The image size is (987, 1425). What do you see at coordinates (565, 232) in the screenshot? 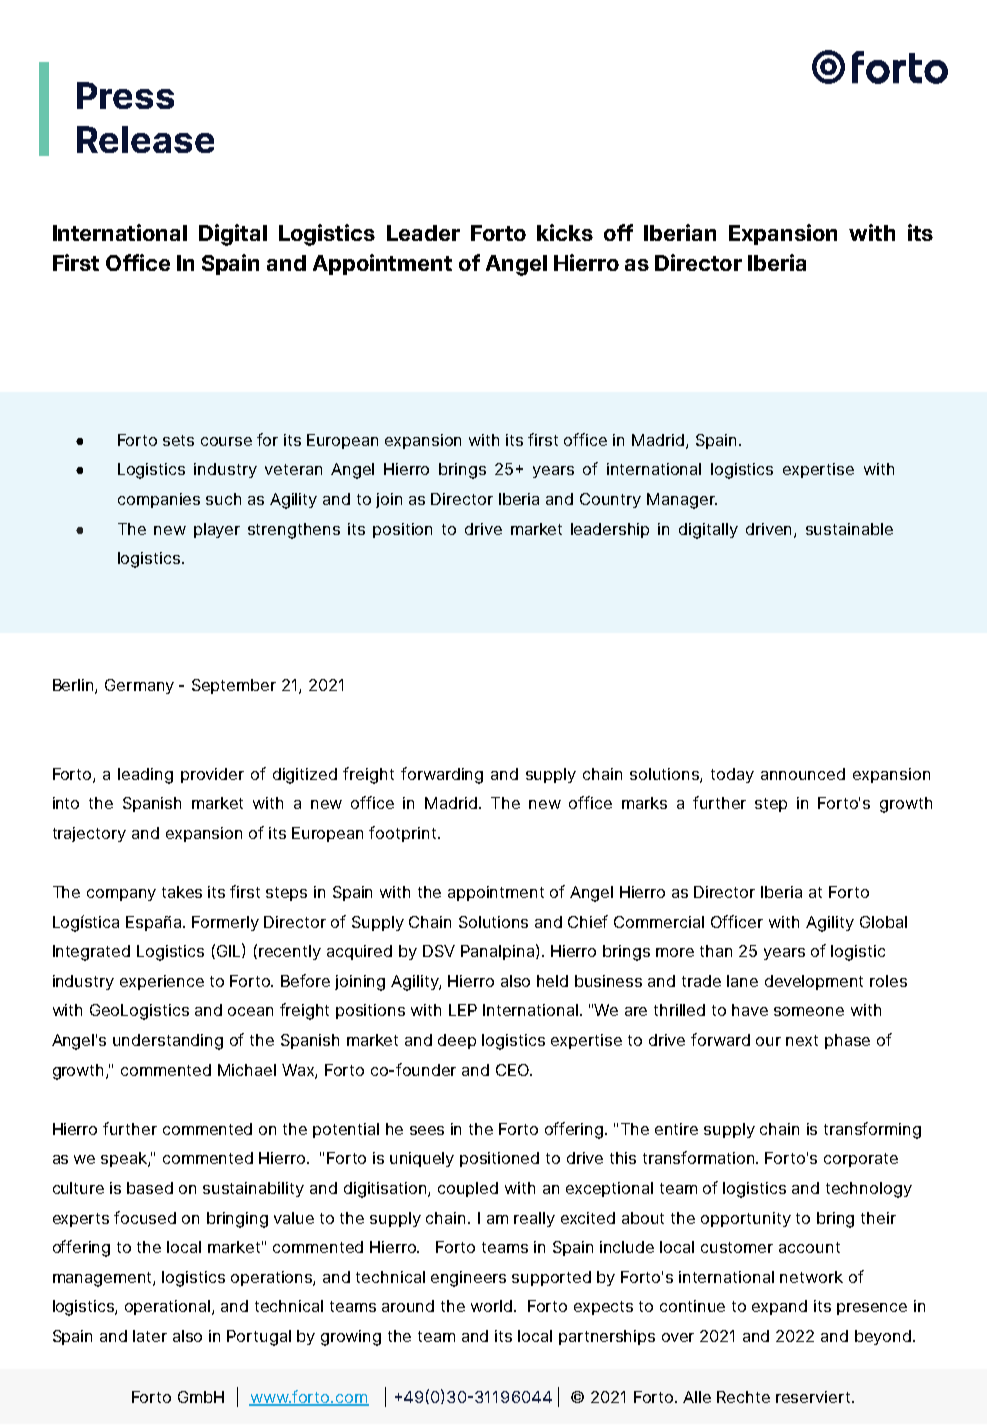
I see `kicks` at bounding box center [565, 232].
